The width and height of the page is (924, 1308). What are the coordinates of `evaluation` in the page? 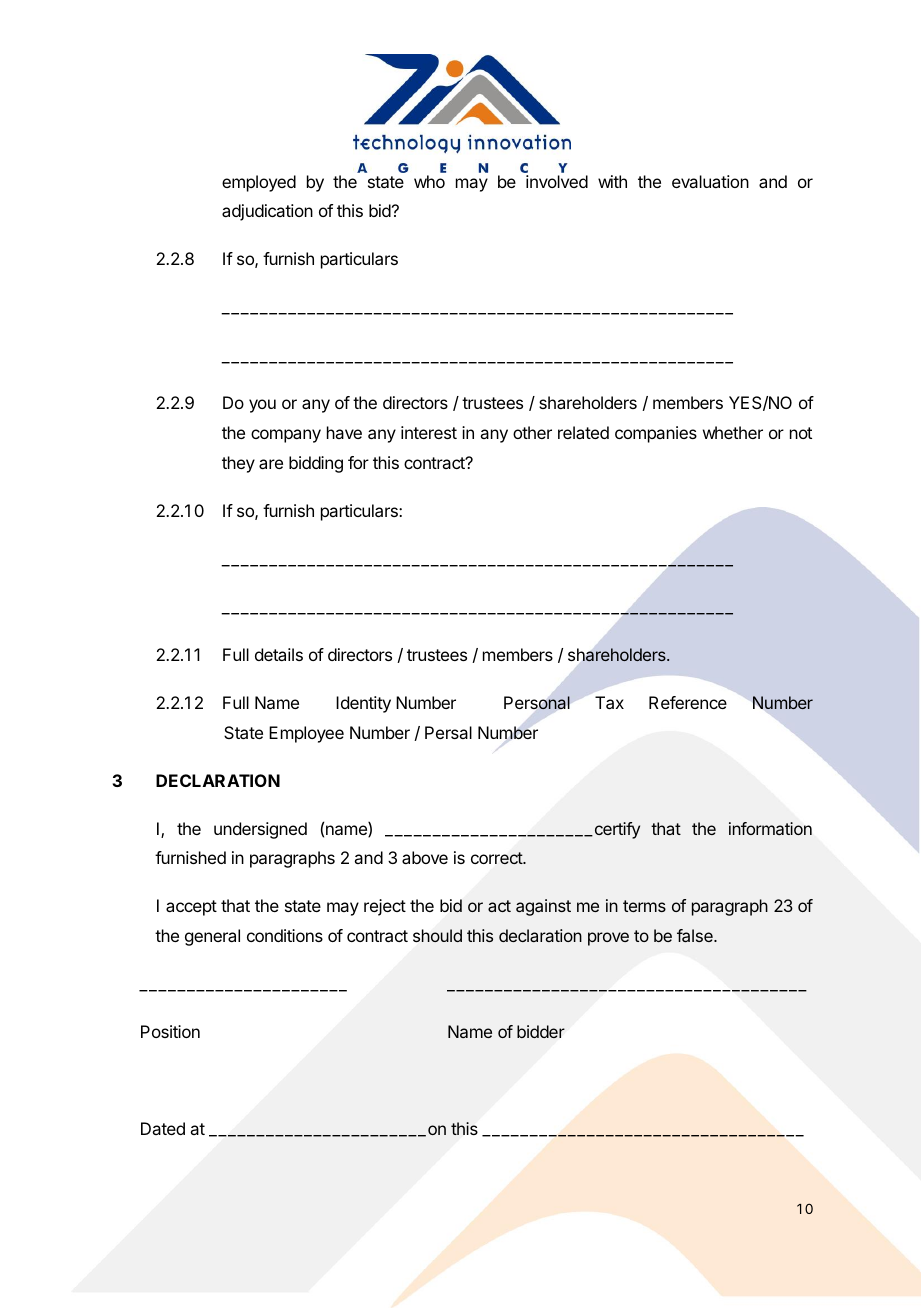 It's located at (710, 181).
